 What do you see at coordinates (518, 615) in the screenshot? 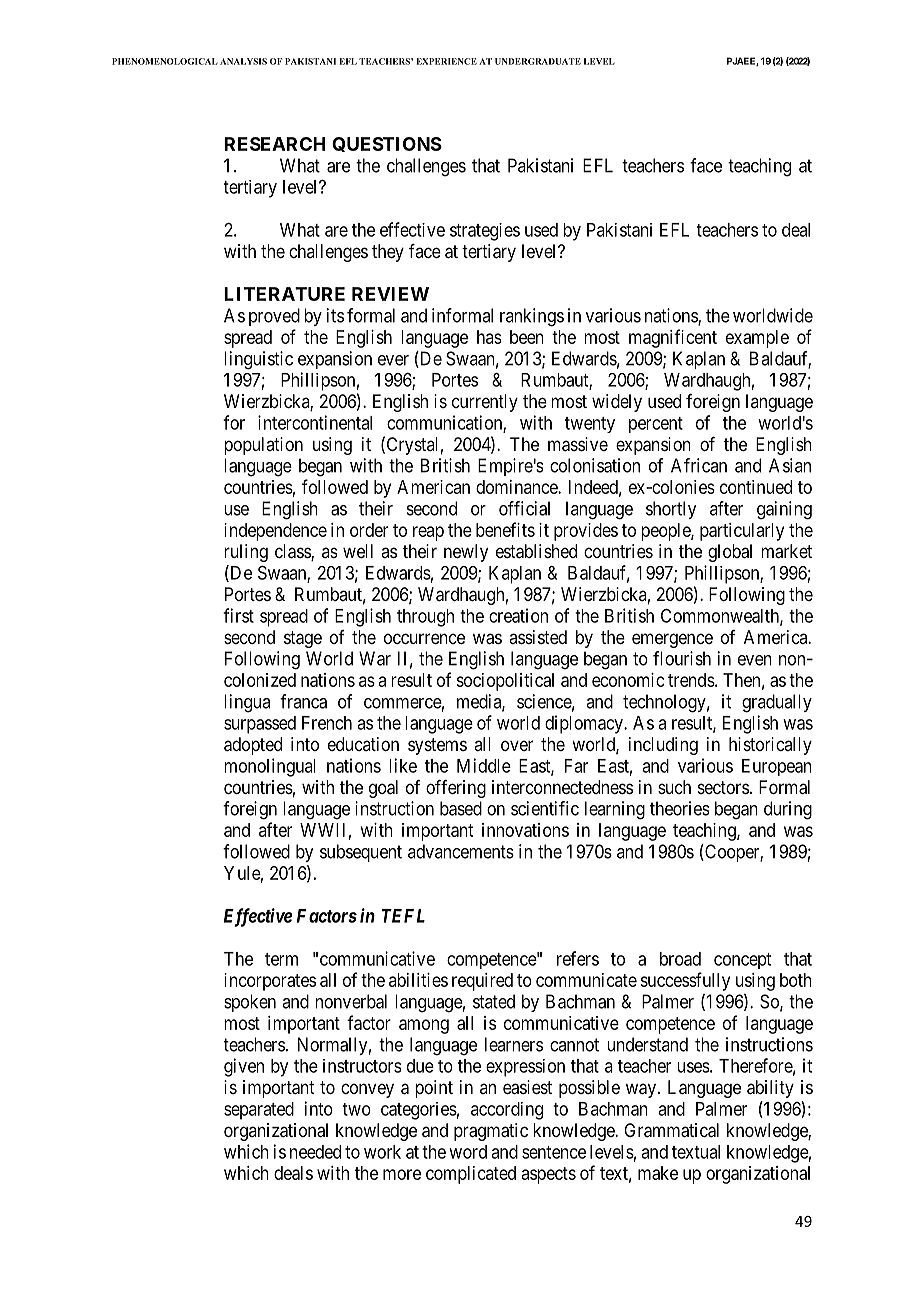
I see `creation` at bounding box center [518, 615].
